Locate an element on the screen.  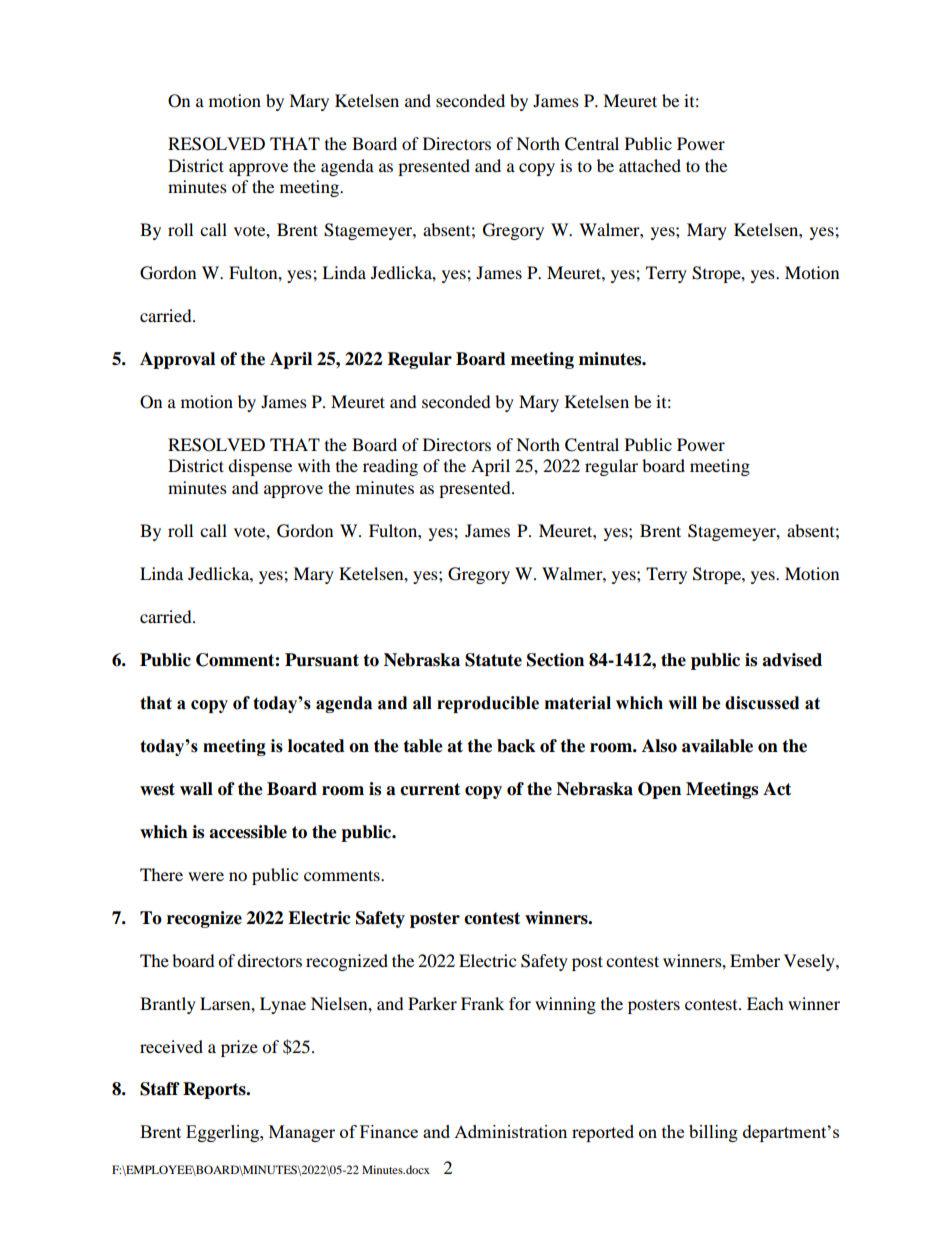
Ember is located at coordinates (755, 960).
